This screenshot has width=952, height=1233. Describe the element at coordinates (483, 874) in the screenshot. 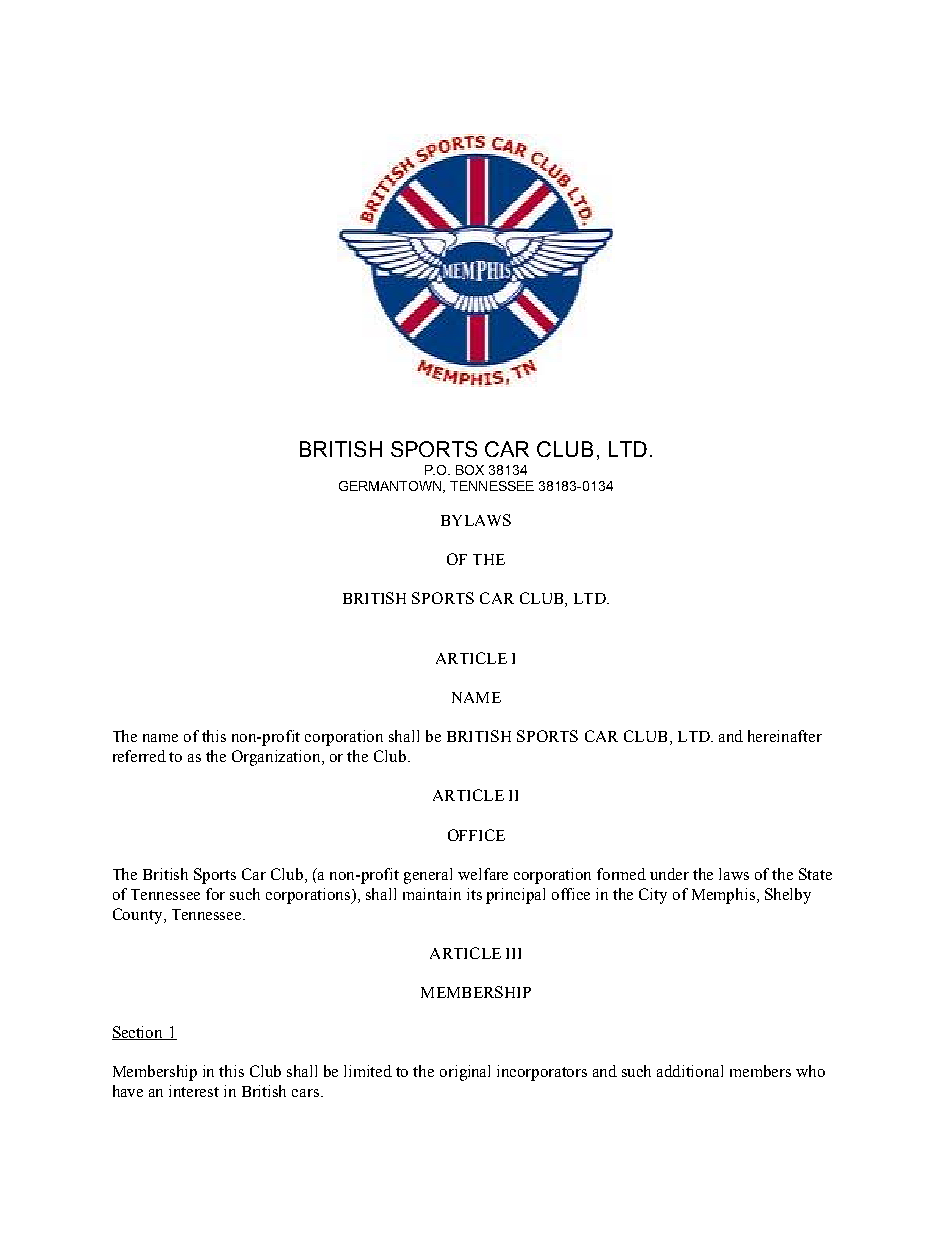

I see `welfare` at that location.
